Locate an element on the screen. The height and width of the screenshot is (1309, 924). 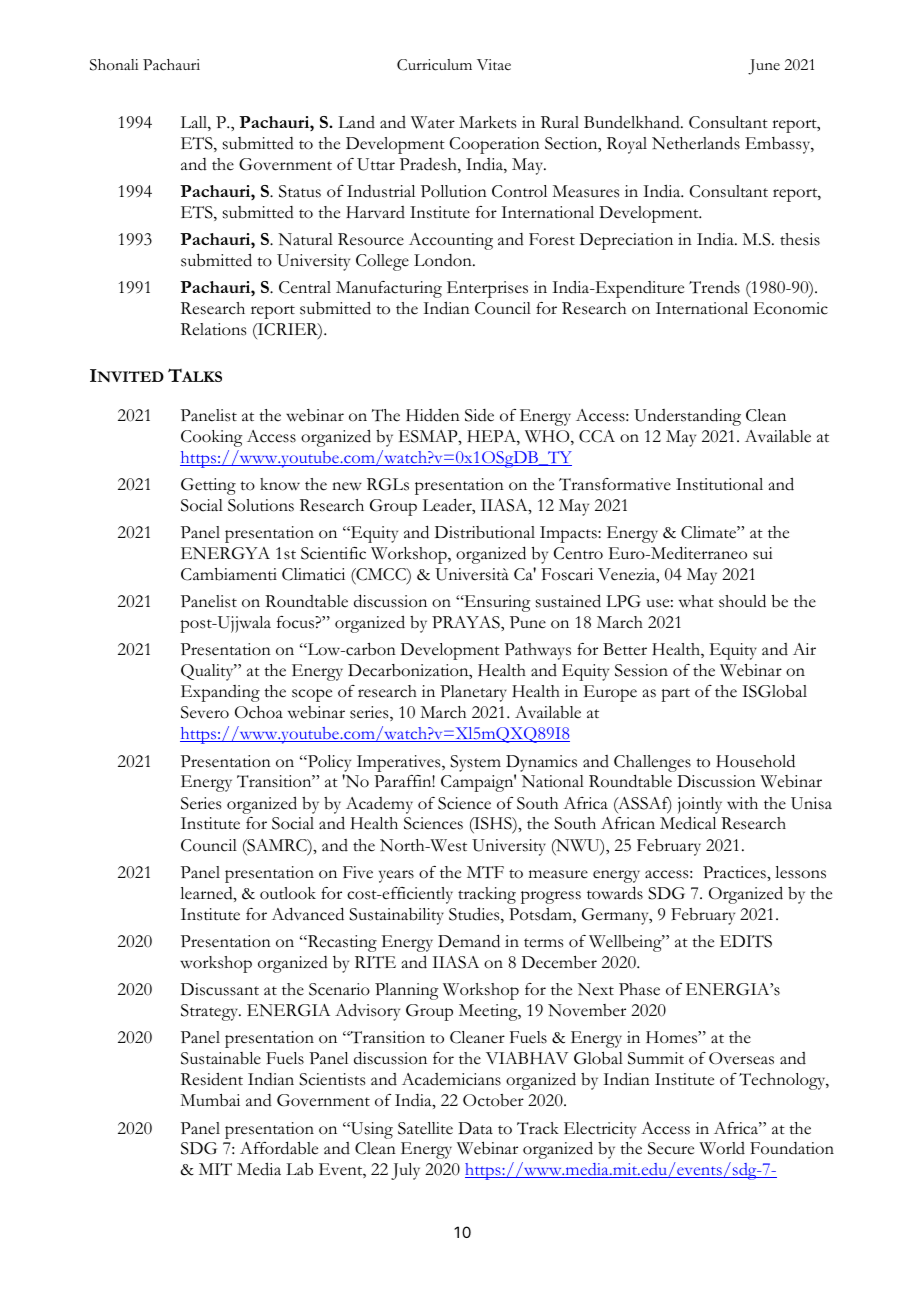
World is located at coordinates (722, 1148).
